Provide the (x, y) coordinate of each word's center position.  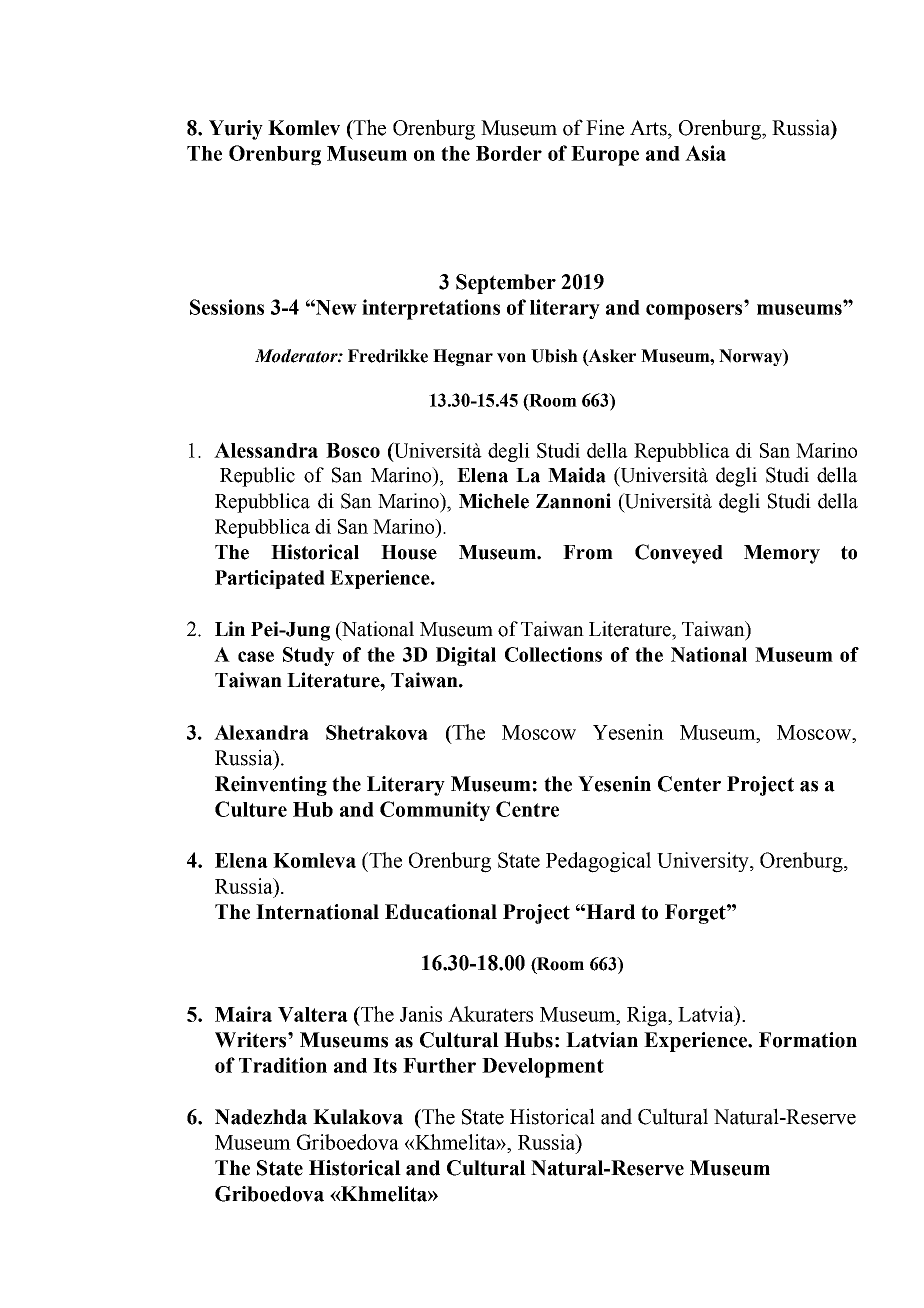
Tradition (283, 1065)
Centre (527, 809)
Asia (705, 153)
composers (694, 312)
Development (543, 1068)
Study (309, 656)
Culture (251, 809)
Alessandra (266, 450)
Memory (782, 554)
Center (689, 784)
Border (509, 153)
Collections (553, 654)
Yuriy (236, 130)
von (511, 358)
